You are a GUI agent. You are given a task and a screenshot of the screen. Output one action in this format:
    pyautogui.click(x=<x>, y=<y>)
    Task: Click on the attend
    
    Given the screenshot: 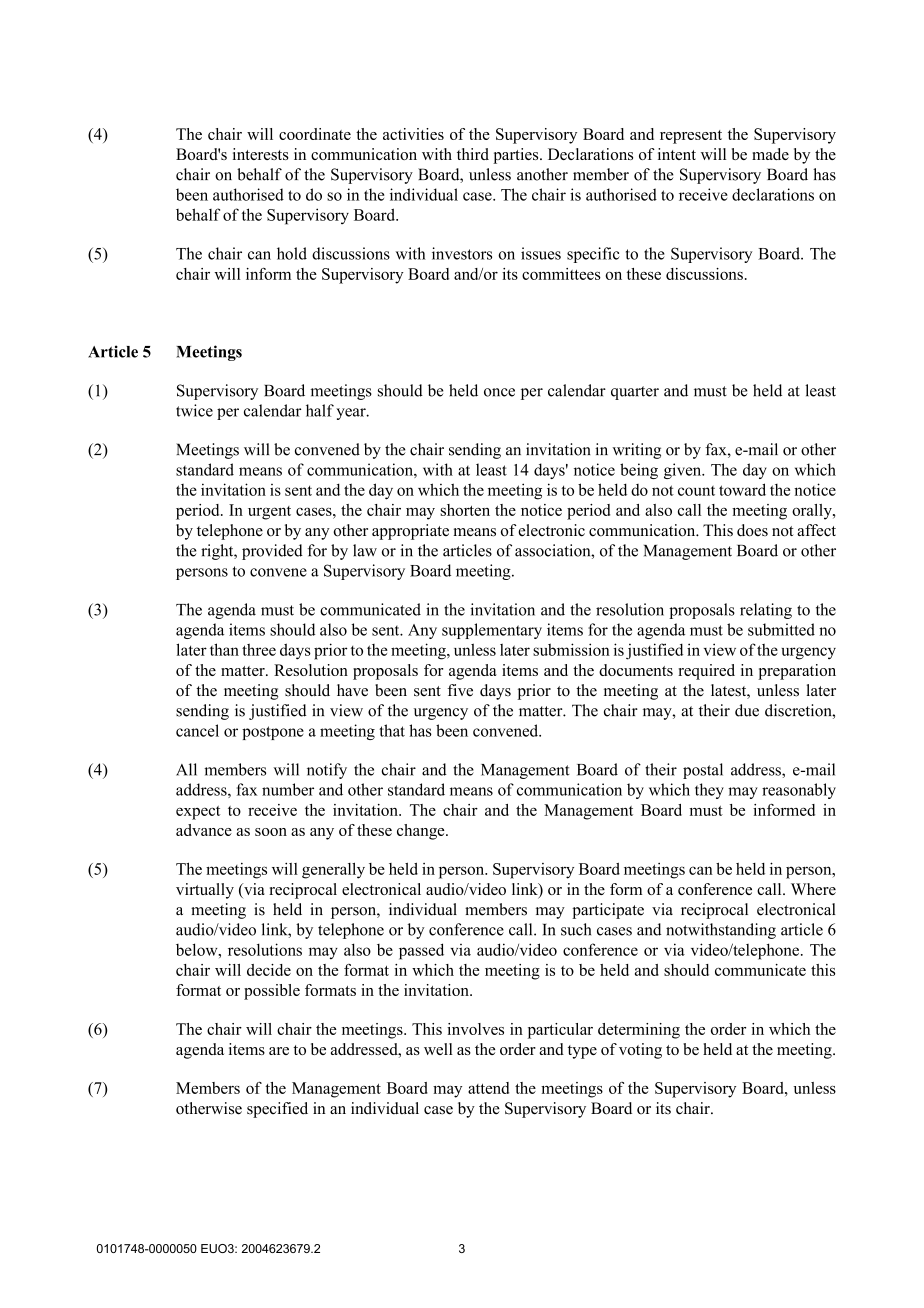 What is the action you would take?
    pyautogui.click(x=488, y=1088)
